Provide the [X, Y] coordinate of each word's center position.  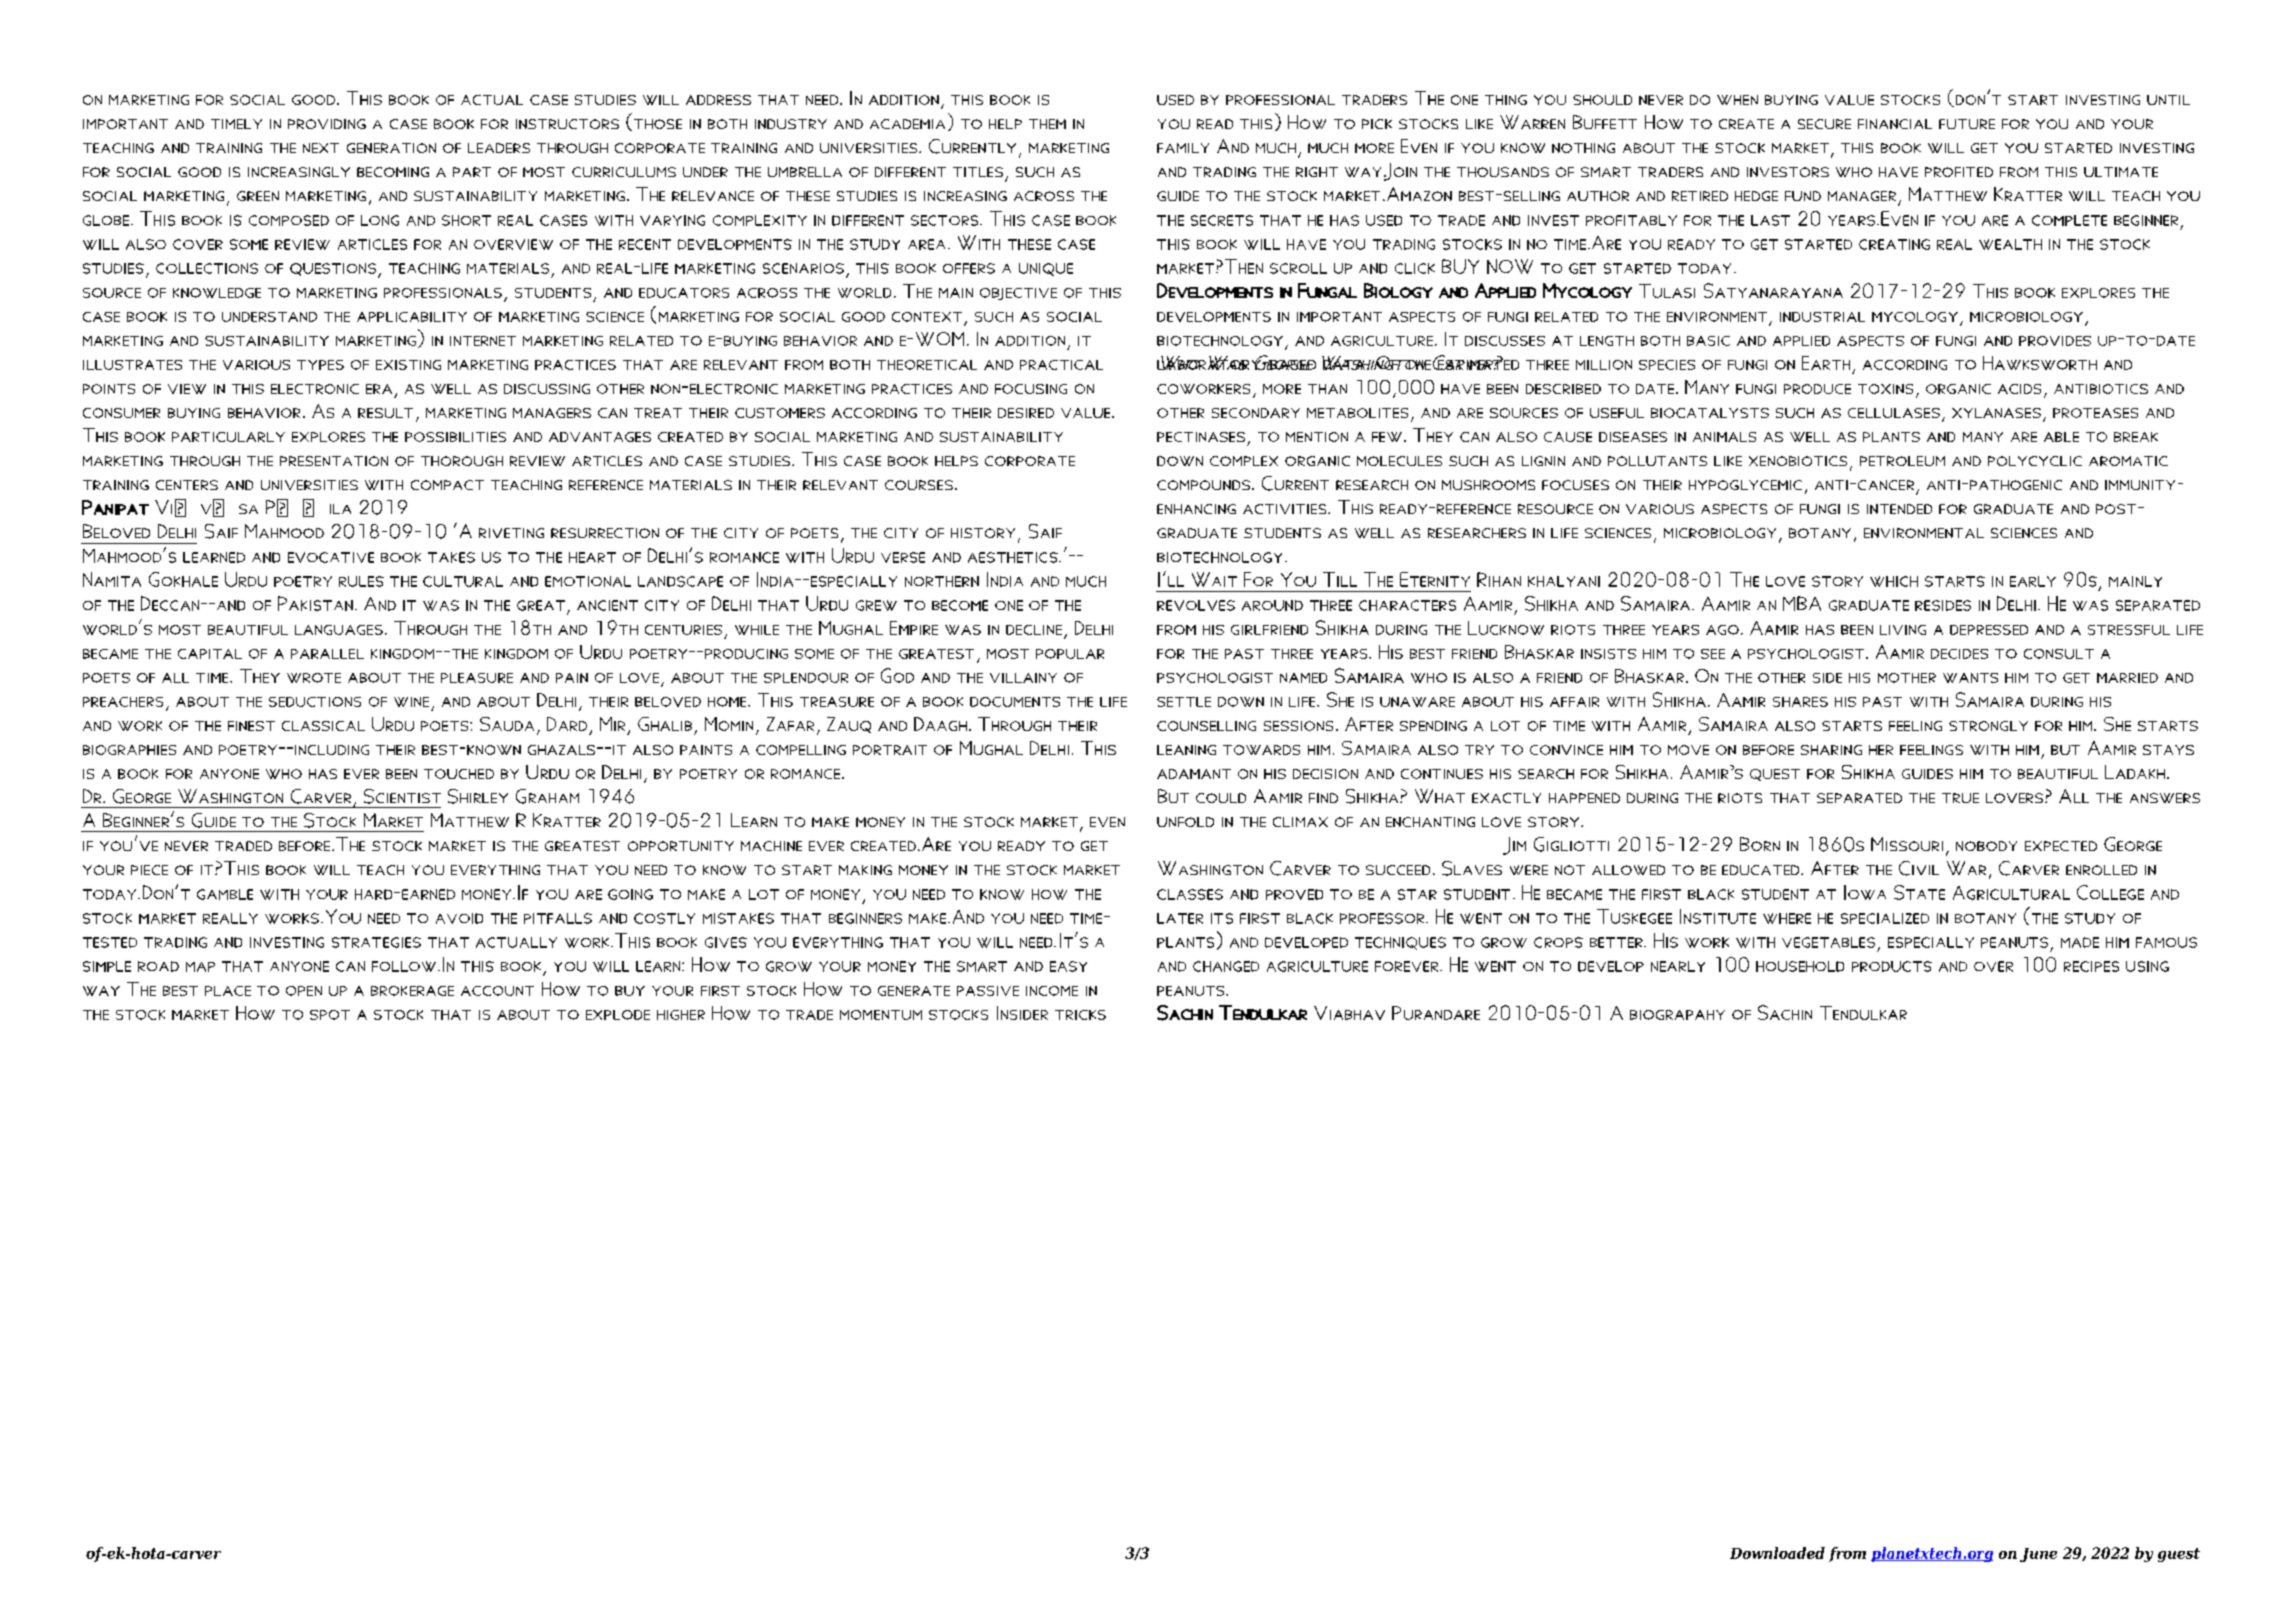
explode [618, 1015]
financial [1895, 124]
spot [330, 1015]
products [1892, 966]
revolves [1196, 605]
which [1894, 581]
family [1183, 148]
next [321, 148]
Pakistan [315, 603]
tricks [1080, 1015]
